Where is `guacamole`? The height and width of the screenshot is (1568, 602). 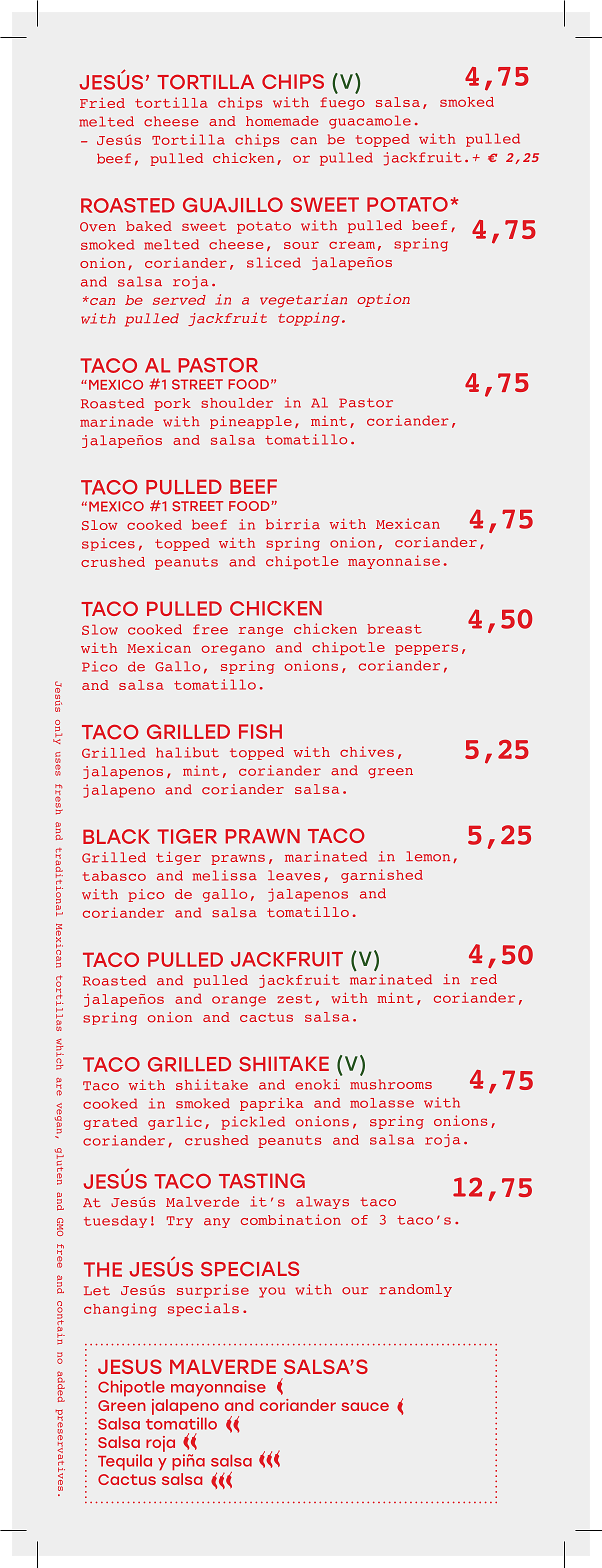
guacamole is located at coordinates (370, 122).
